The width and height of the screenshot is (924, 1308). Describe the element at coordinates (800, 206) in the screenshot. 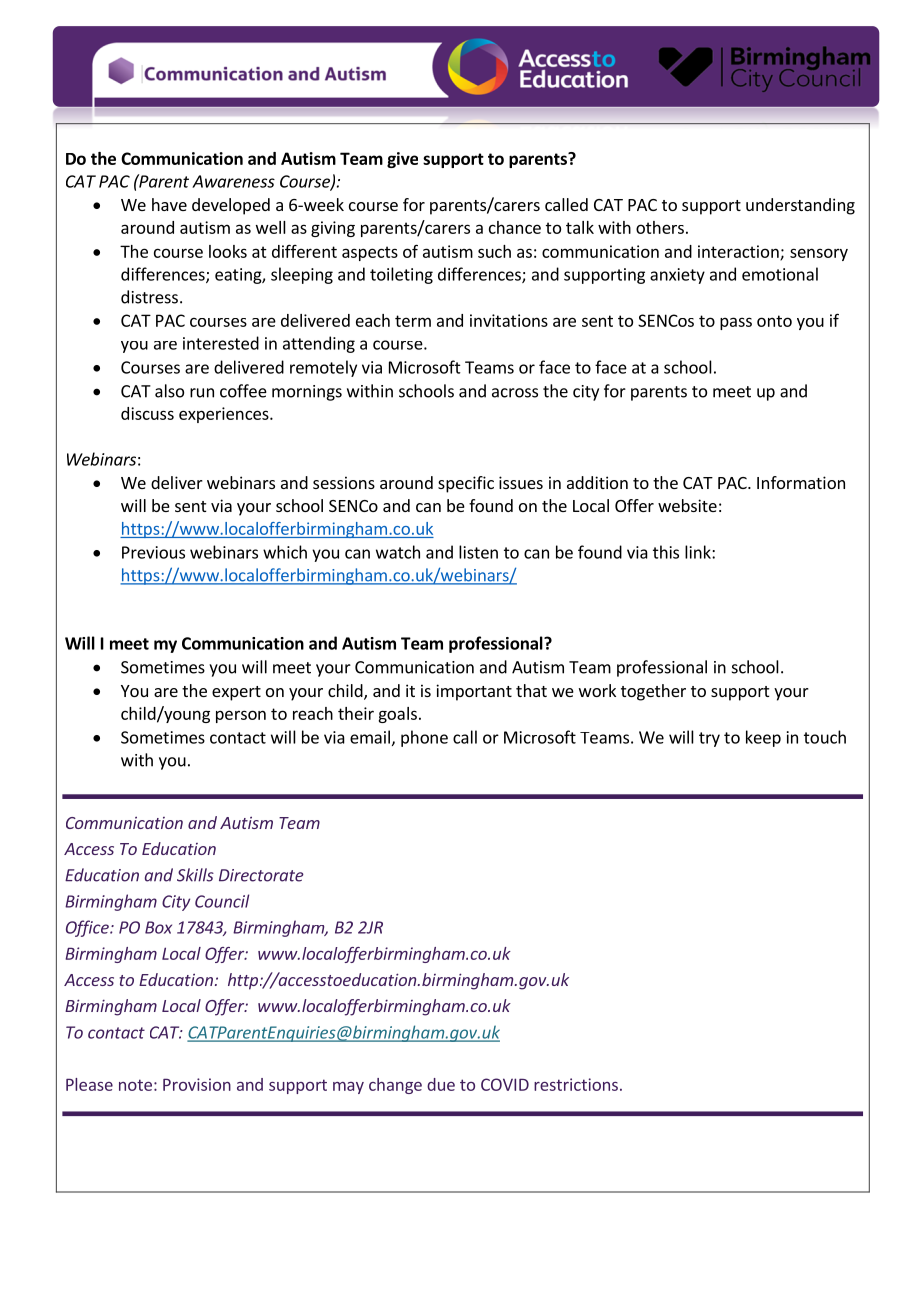

I see `understanding` at that location.
